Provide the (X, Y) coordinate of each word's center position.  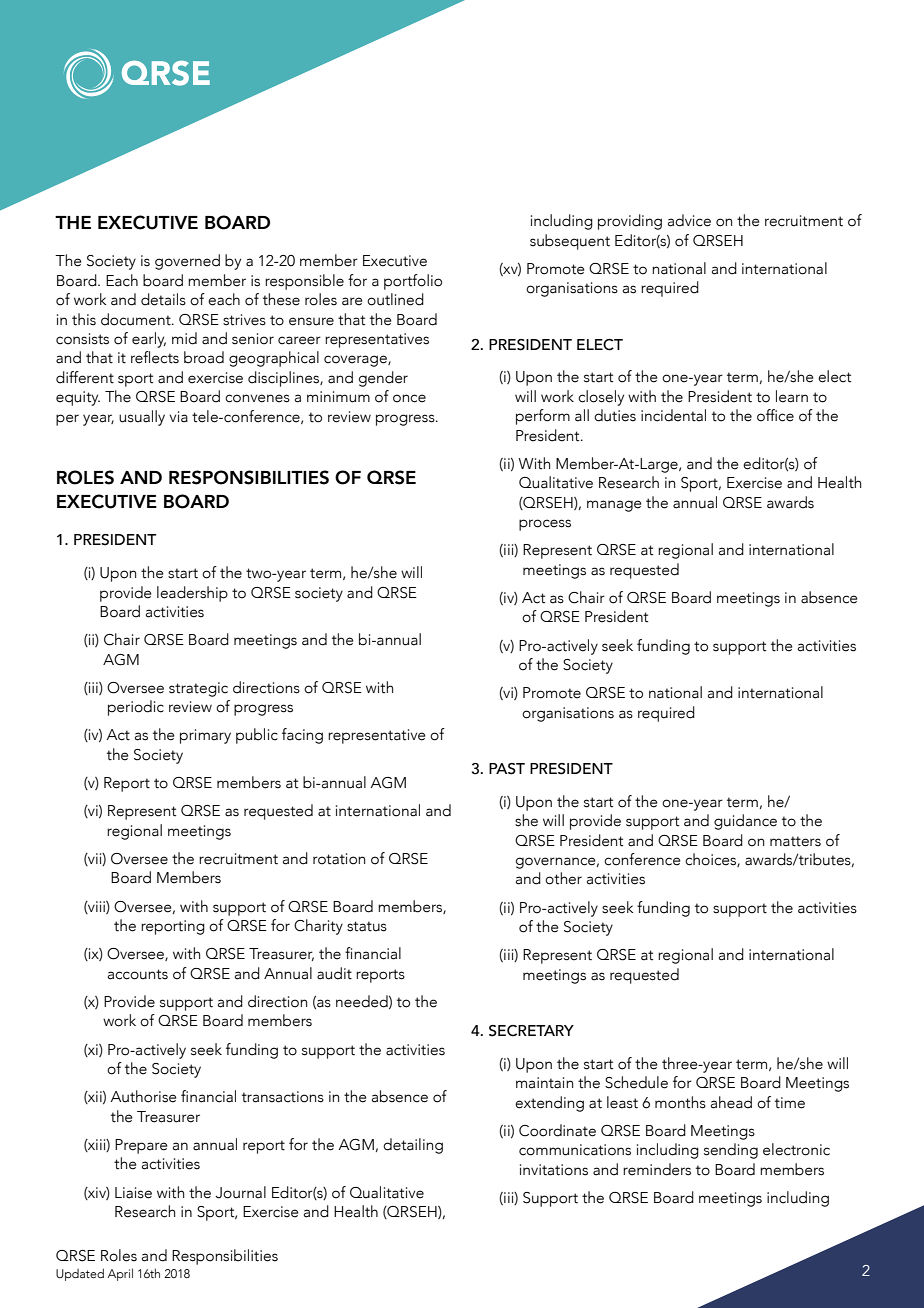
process (545, 525)
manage (614, 506)
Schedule (636, 1082)
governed (187, 262)
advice (689, 220)
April (120, 1274)
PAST (507, 769)
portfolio (413, 282)
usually (142, 418)
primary (205, 736)
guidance (745, 822)
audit (334, 973)
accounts (138, 974)
